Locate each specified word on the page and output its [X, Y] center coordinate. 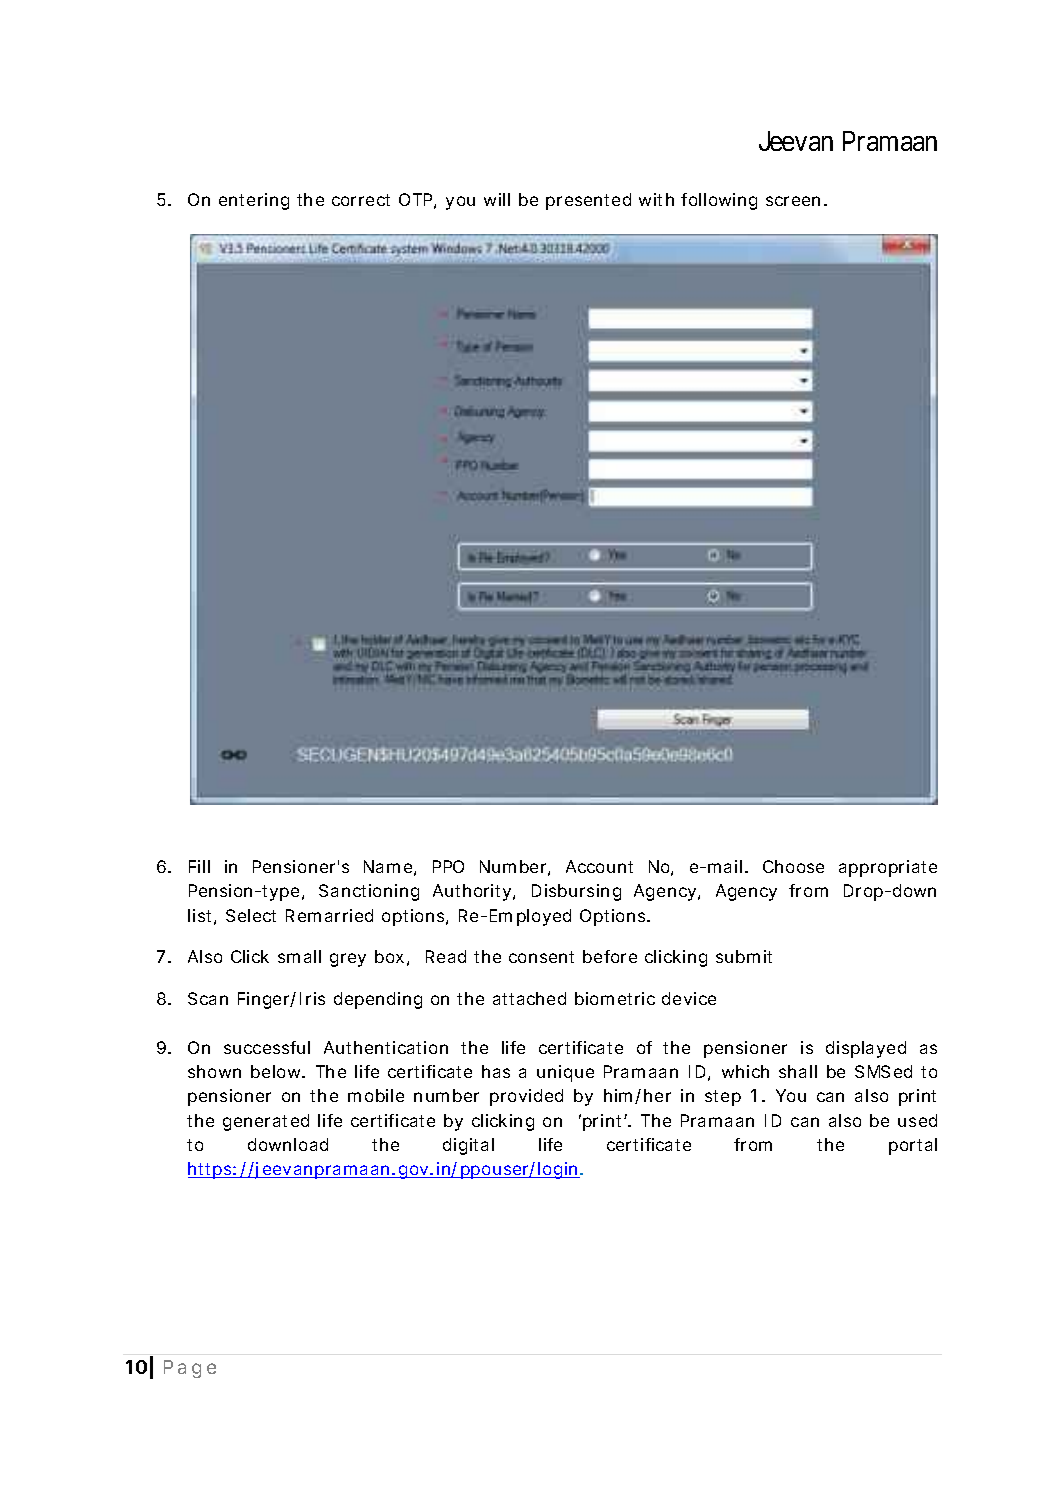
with [656, 199]
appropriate [888, 868]
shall [798, 1071]
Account [599, 866]
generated [266, 1122]
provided [526, 1097]
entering [254, 201]
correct [361, 200]
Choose [793, 866]
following [719, 201]
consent [541, 957]
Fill [199, 866]
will [497, 199]
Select [251, 915]
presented [588, 201]
